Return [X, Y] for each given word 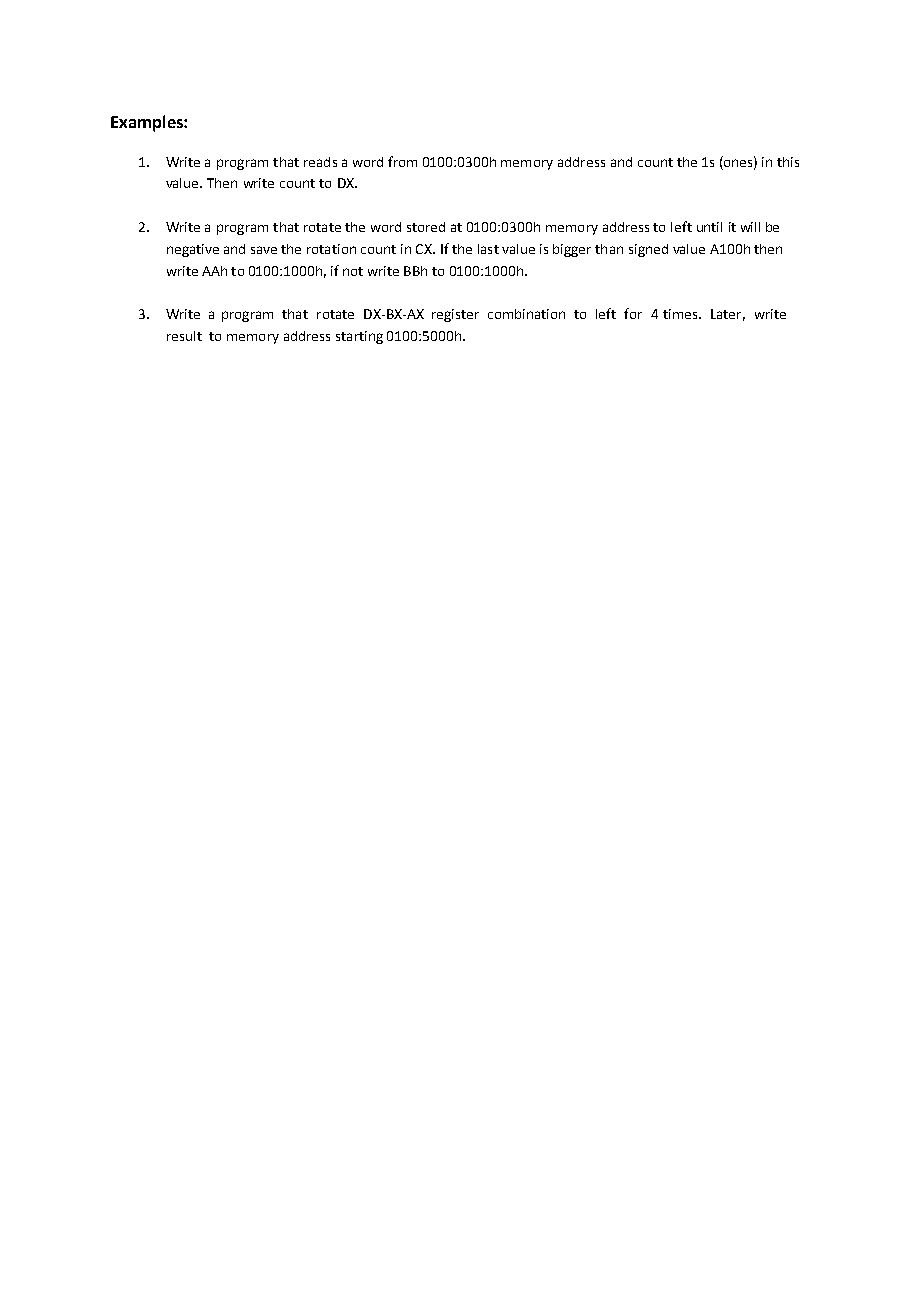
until [709, 227]
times [681, 314]
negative [193, 250]
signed [648, 250]
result [184, 336]
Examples [148, 123]
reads [320, 162]
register [455, 315]
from [402, 161]
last [488, 249]
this [788, 162]
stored [426, 227]
